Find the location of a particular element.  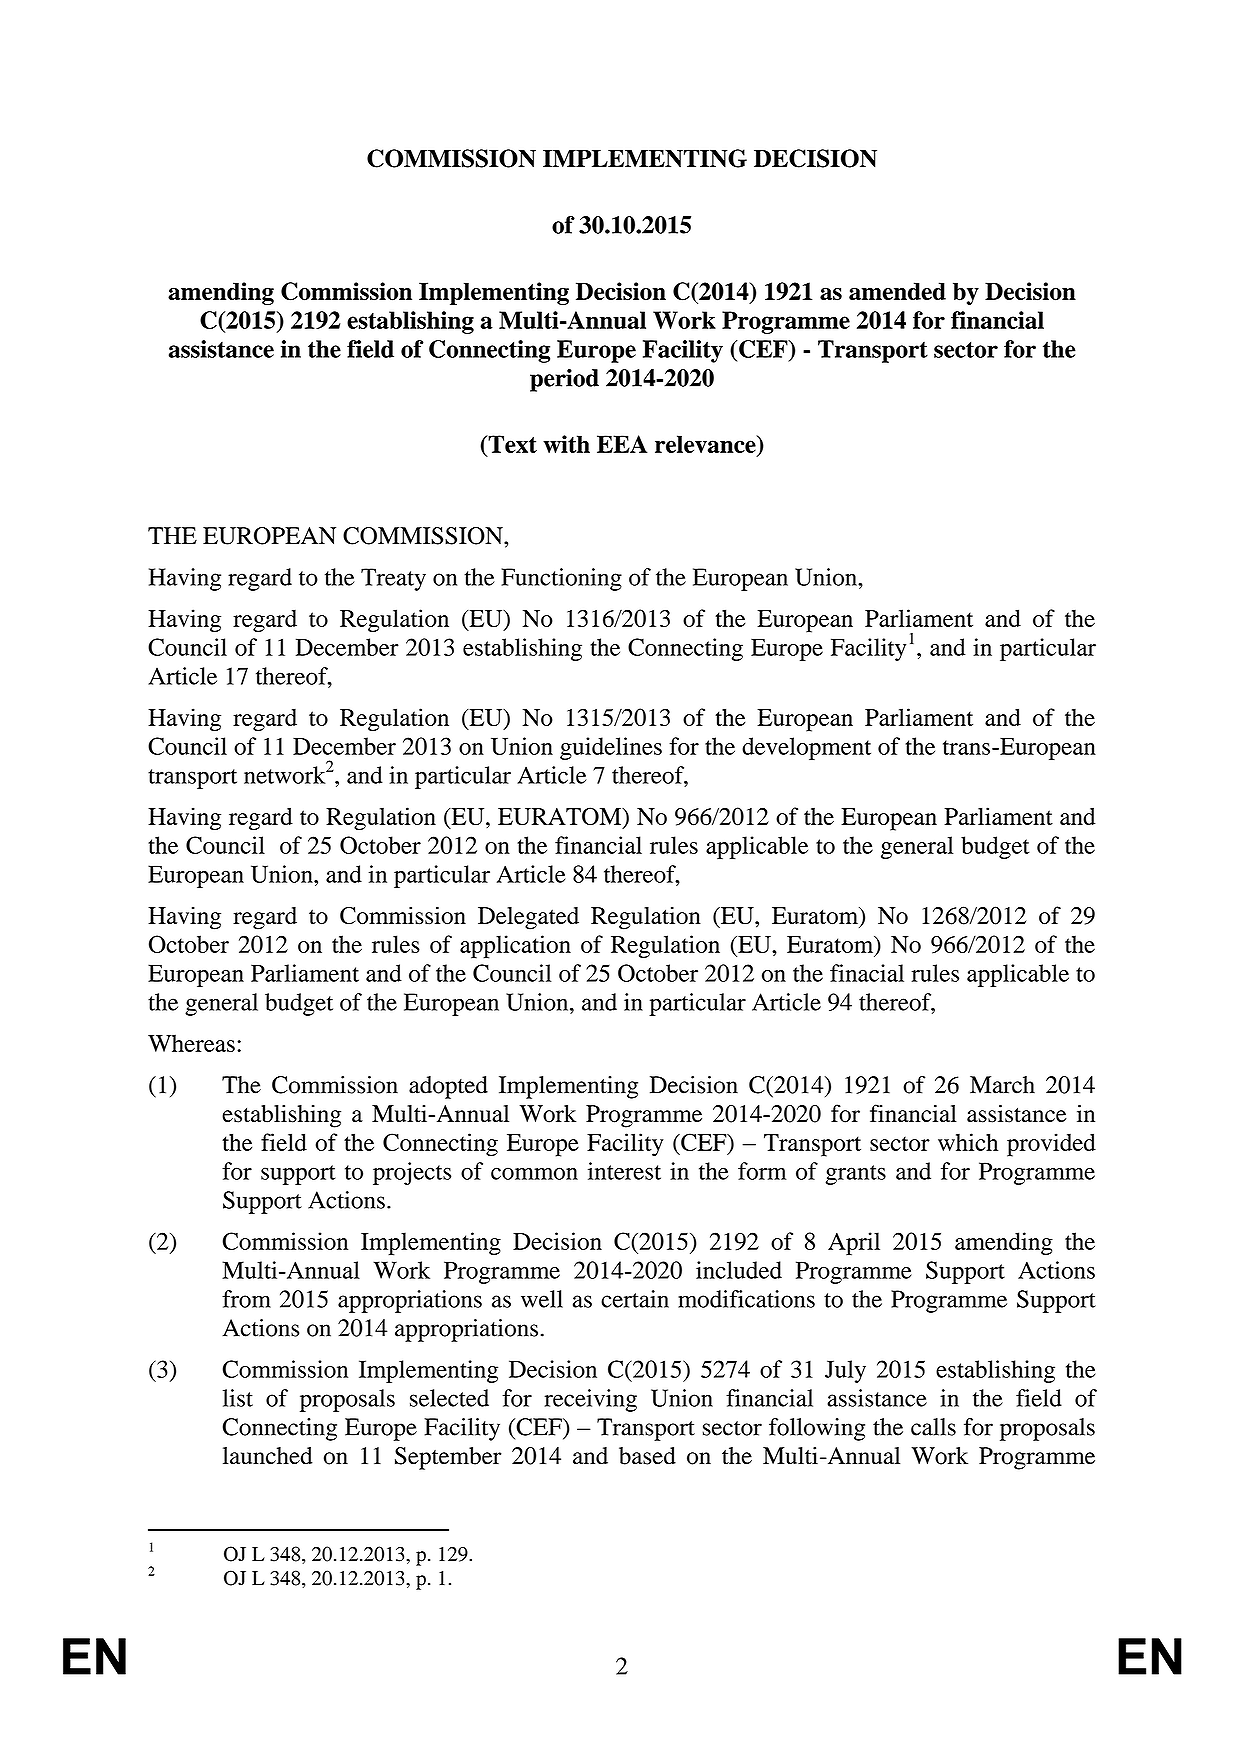

Delegated is located at coordinates (528, 918).
